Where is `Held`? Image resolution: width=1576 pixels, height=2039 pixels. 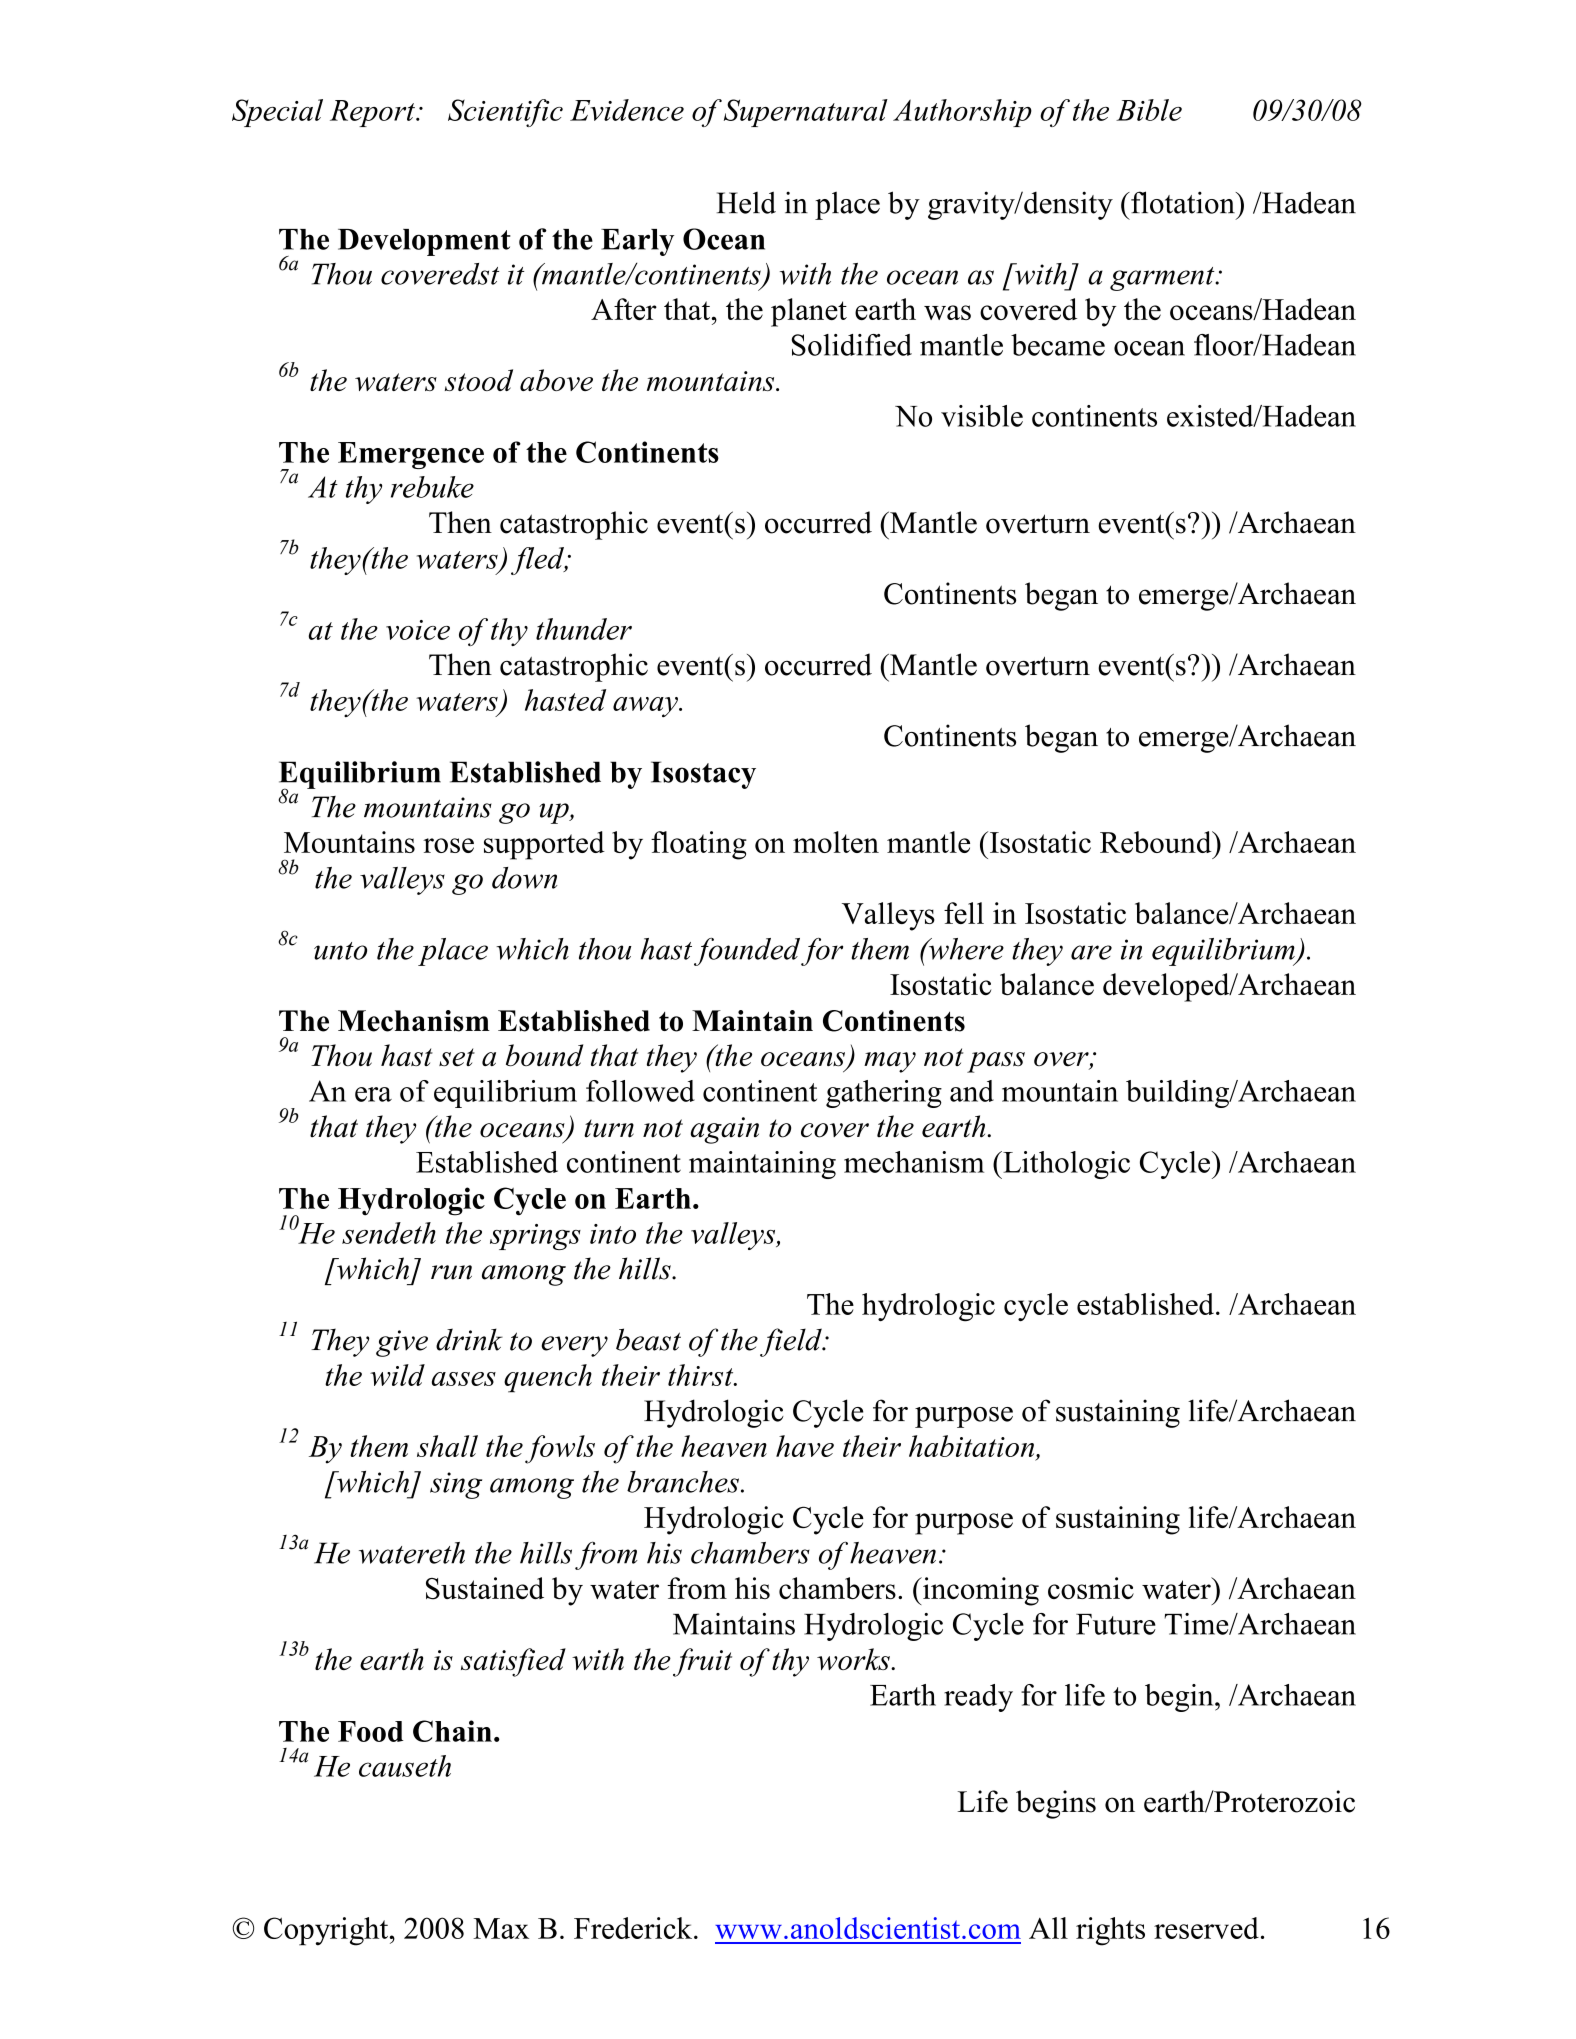
Held is located at coordinates (746, 202).
